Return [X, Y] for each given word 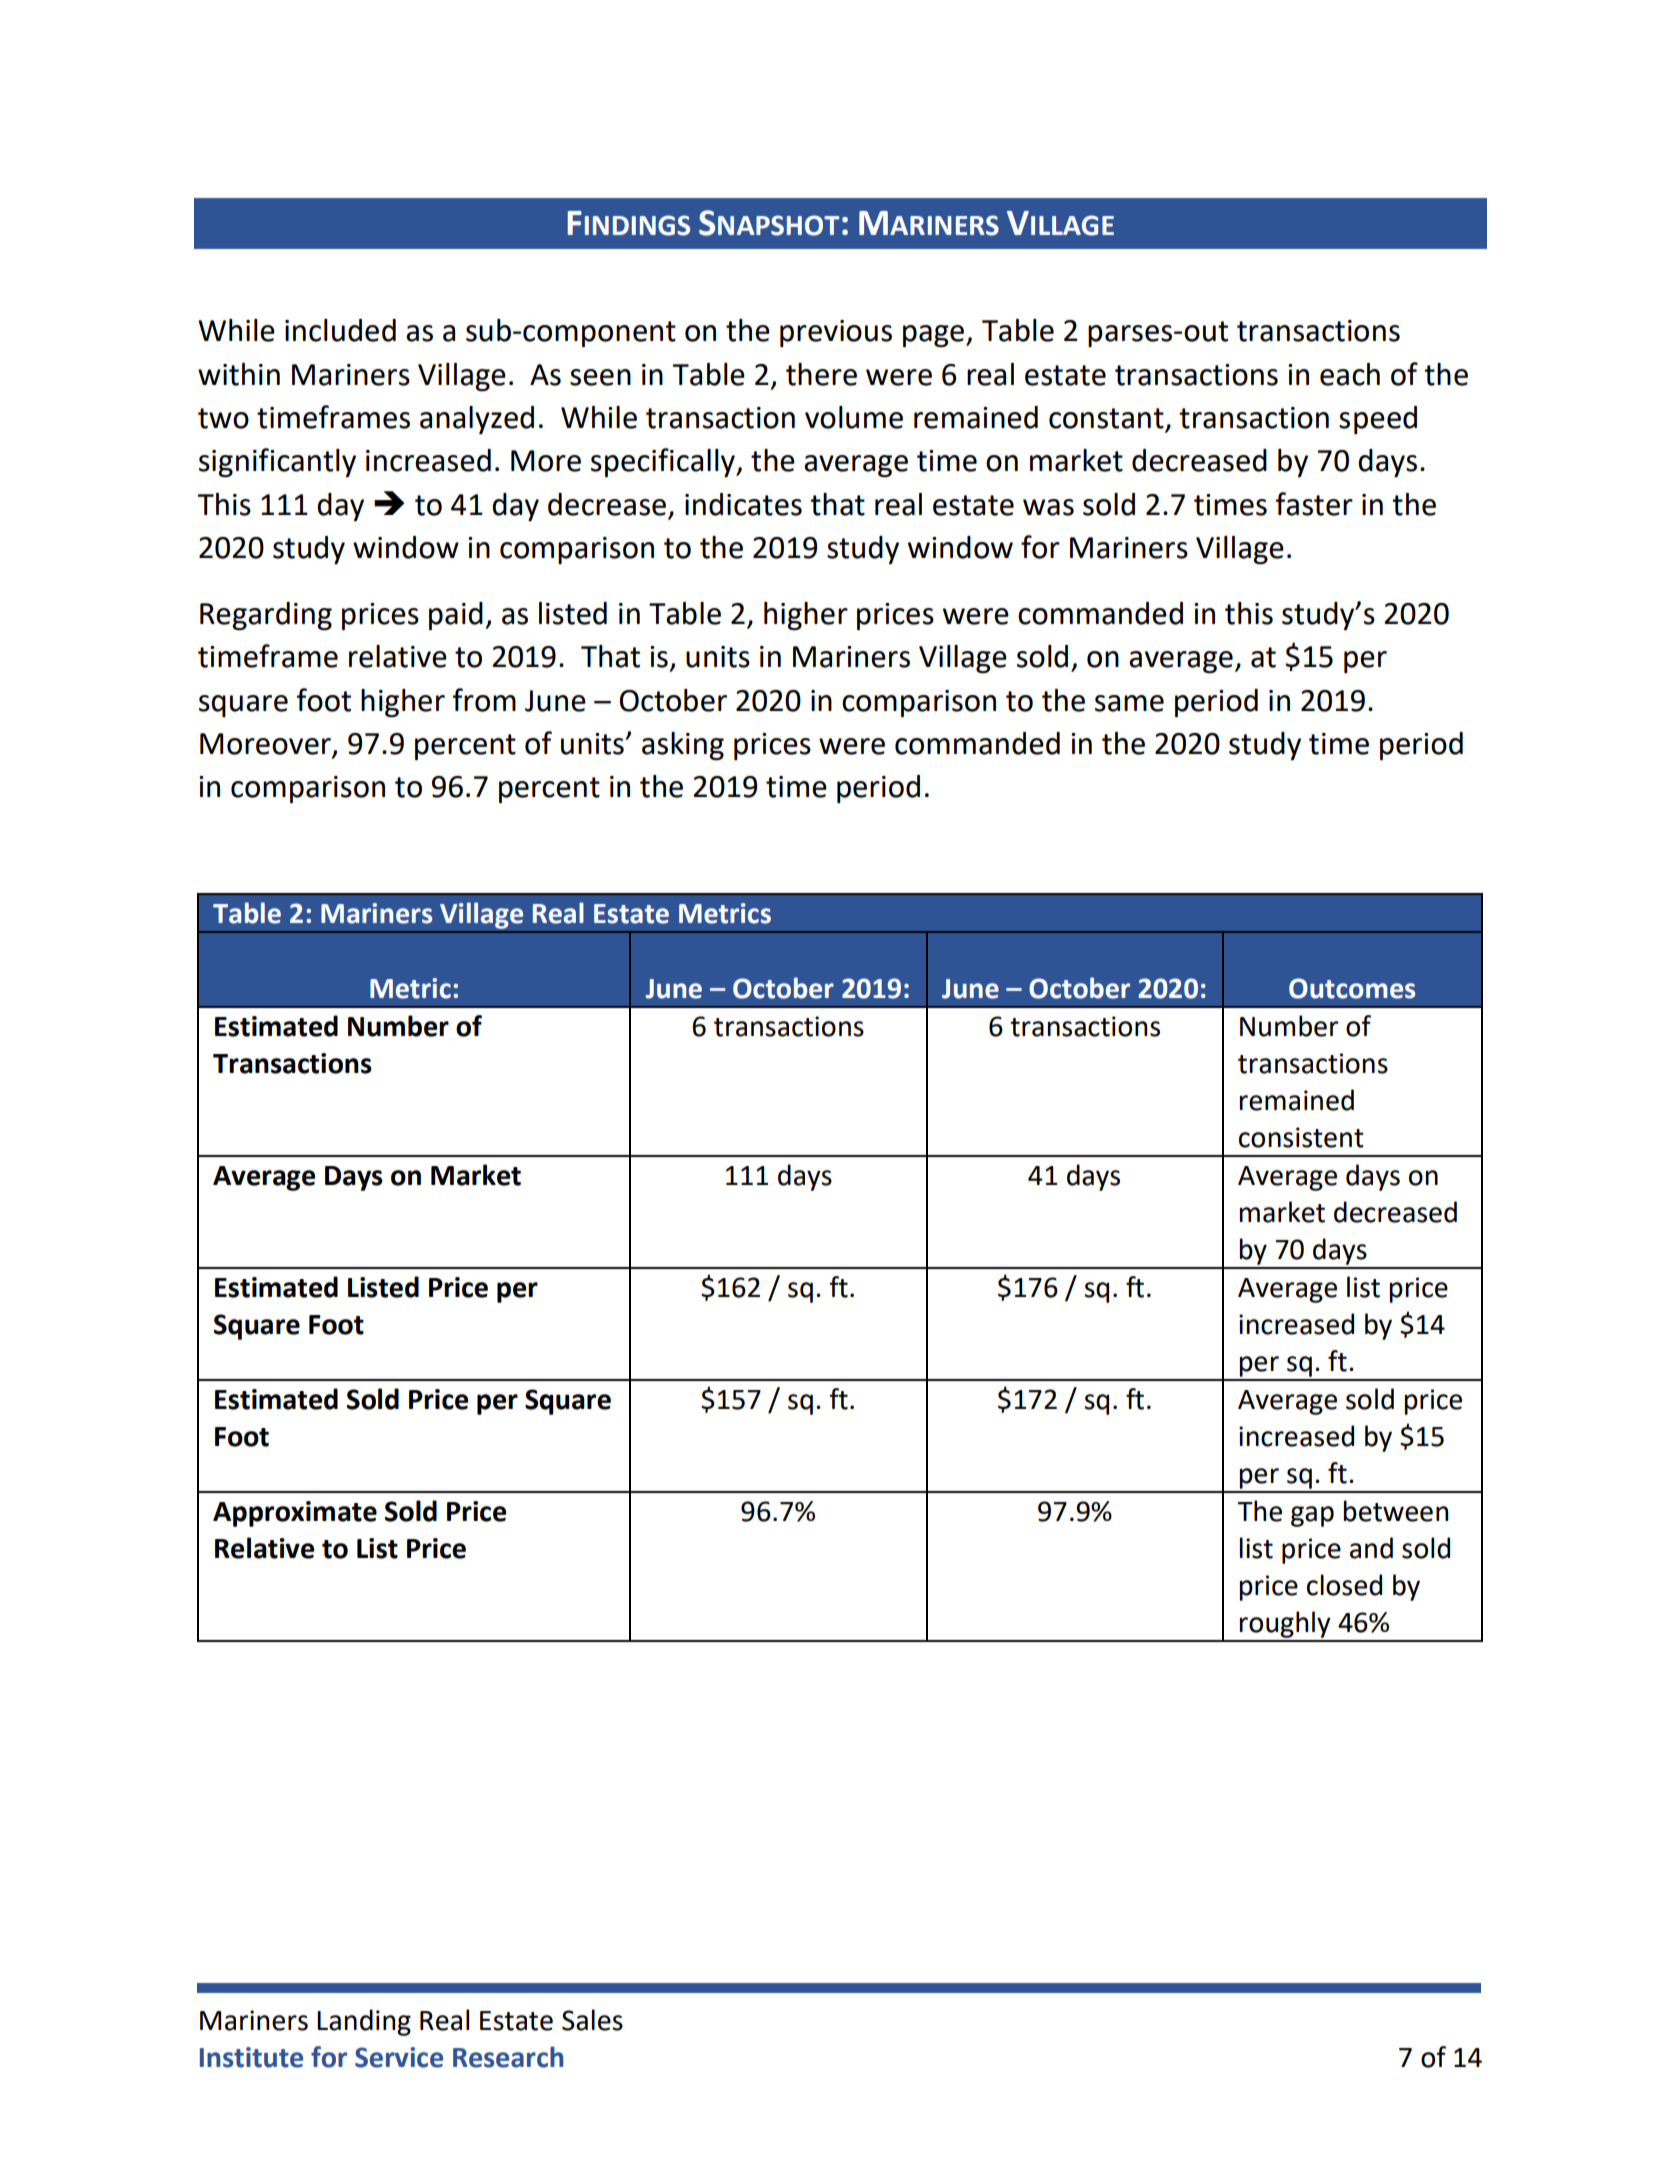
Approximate [295, 1514]
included [340, 330]
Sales [592, 2020]
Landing [364, 2022]
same [1129, 703]
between [1396, 1511]
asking [683, 746]
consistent [1301, 1137]
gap [1312, 1516]
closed [1344, 1585]
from [484, 700]
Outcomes [1352, 988]
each [1350, 374]
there [821, 374]
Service [399, 2057]
